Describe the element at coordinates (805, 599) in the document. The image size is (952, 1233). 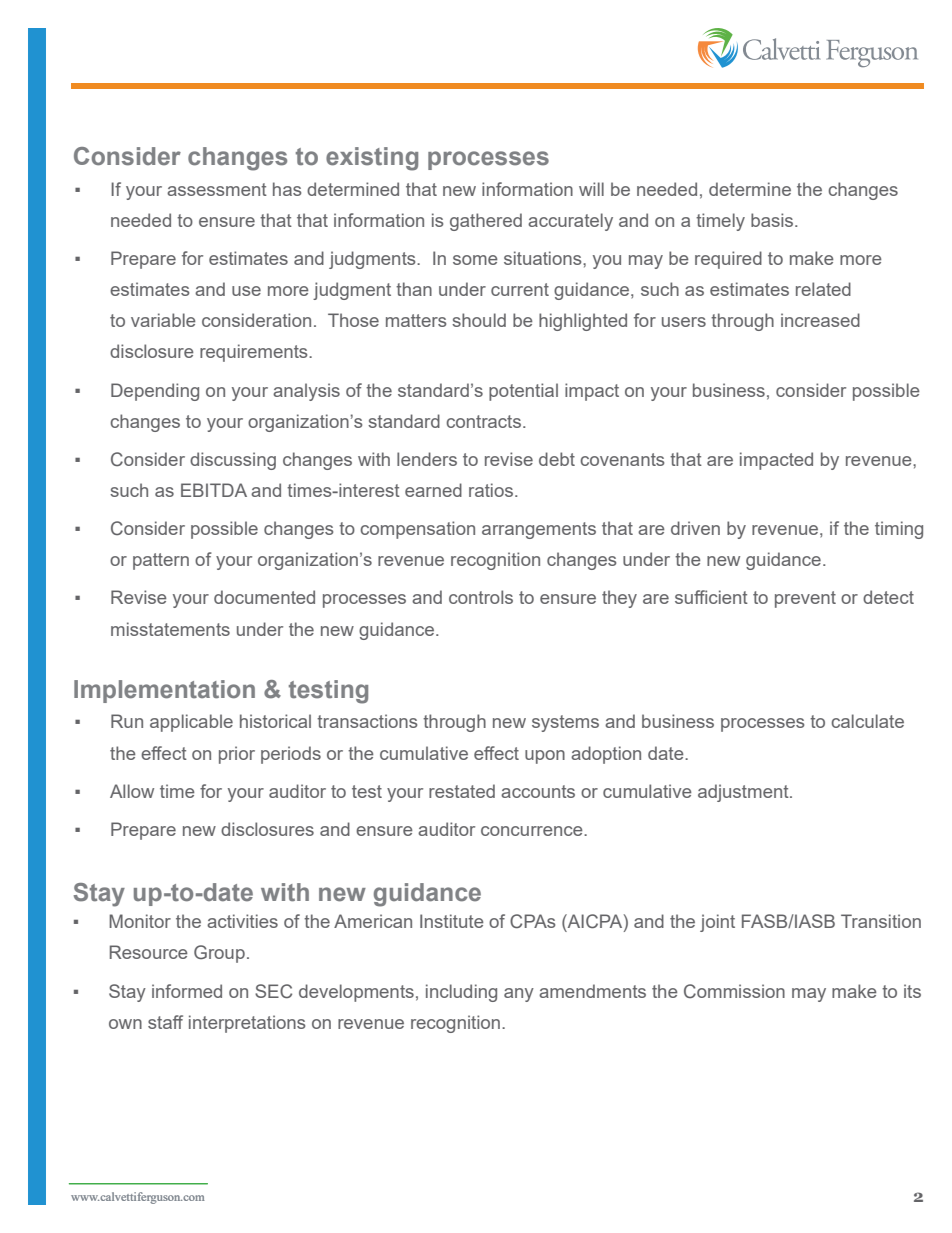
I see `prevent` at that location.
